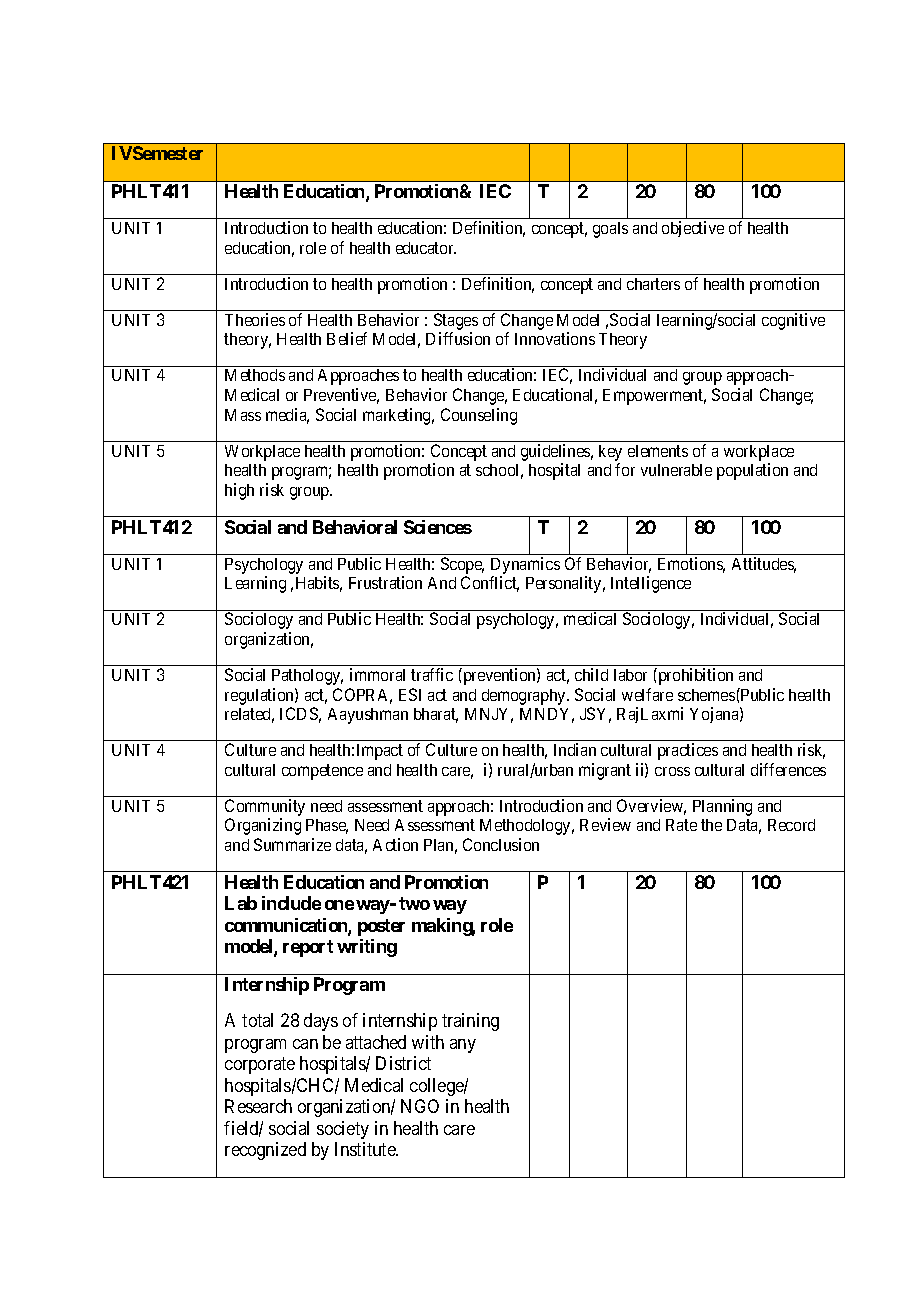  Describe the element at coordinates (693, 229) in the screenshot. I see `objective` at that location.
